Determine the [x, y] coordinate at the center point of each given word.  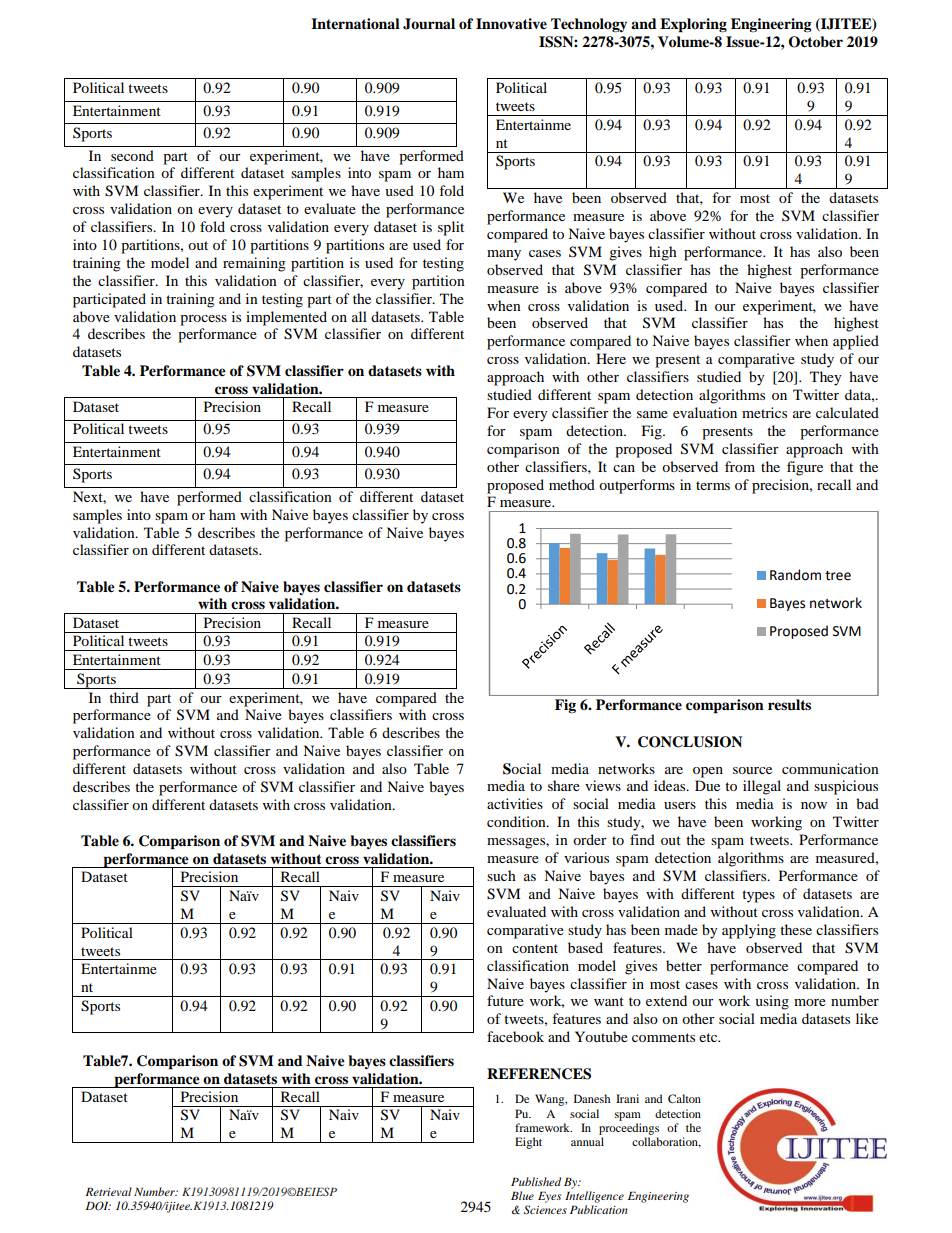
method [572, 484]
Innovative [511, 24]
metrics [764, 412]
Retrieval [109, 1191]
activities [515, 803]
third [124, 697]
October [815, 42]
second [132, 155]
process [203, 320]
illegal [762, 787]
